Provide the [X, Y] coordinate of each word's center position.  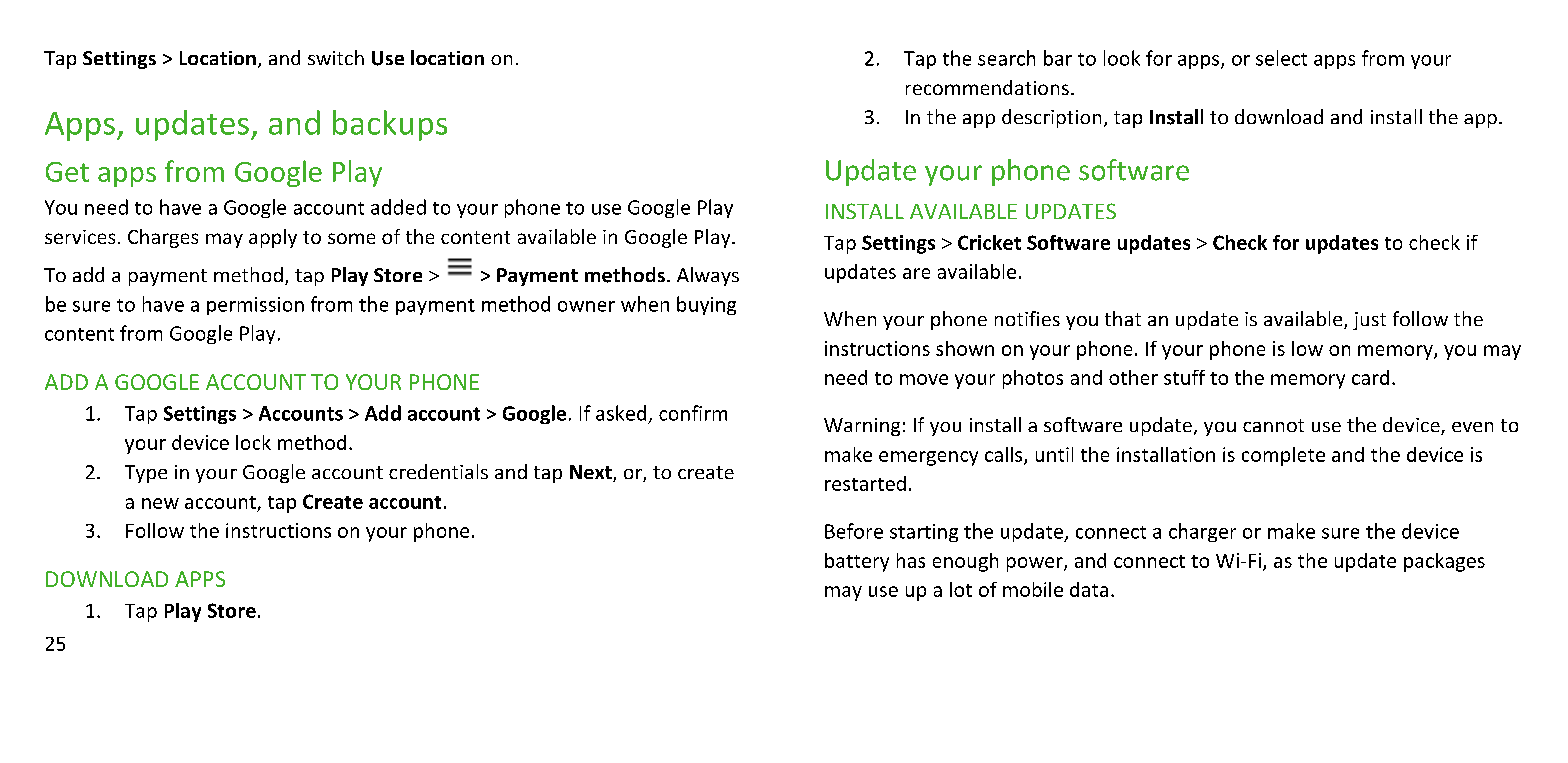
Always [708, 276]
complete [1283, 456]
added [398, 207]
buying [706, 305]
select [1281, 58]
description [1051, 118]
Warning [862, 427]
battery [857, 562]
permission [255, 306]
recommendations [987, 87]
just [1369, 321]
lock [253, 442]
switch [336, 57]
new [160, 503]
